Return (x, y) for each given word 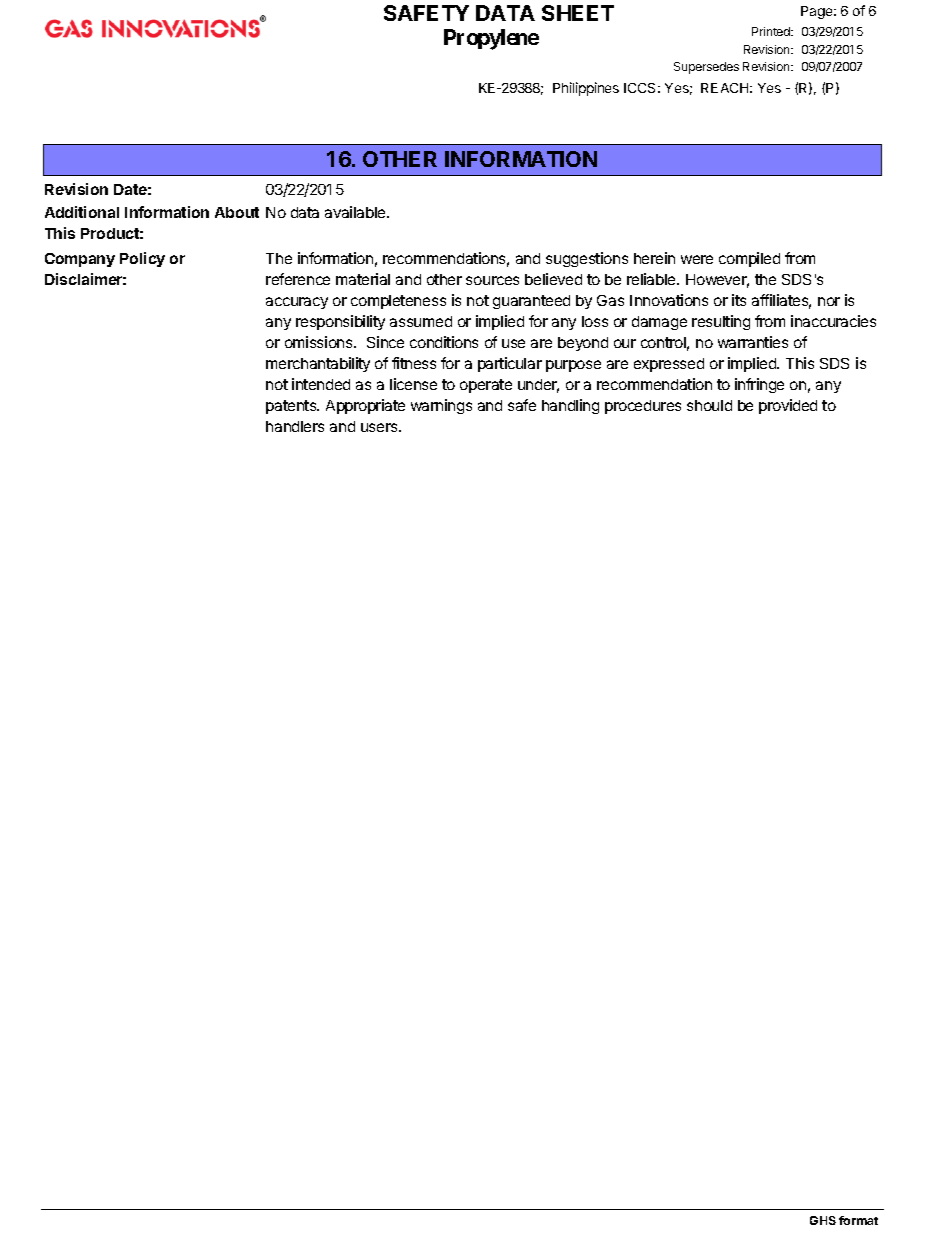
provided (788, 406)
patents (292, 407)
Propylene (491, 39)
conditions (444, 342)
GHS (823, 1220)
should (709, 405)
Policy (142, 259)
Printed (772, 31)
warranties (753, 342)
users (380, 427)
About (237, 212)
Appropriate (365, 406)
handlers (295, 426)
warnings (441, 406)
